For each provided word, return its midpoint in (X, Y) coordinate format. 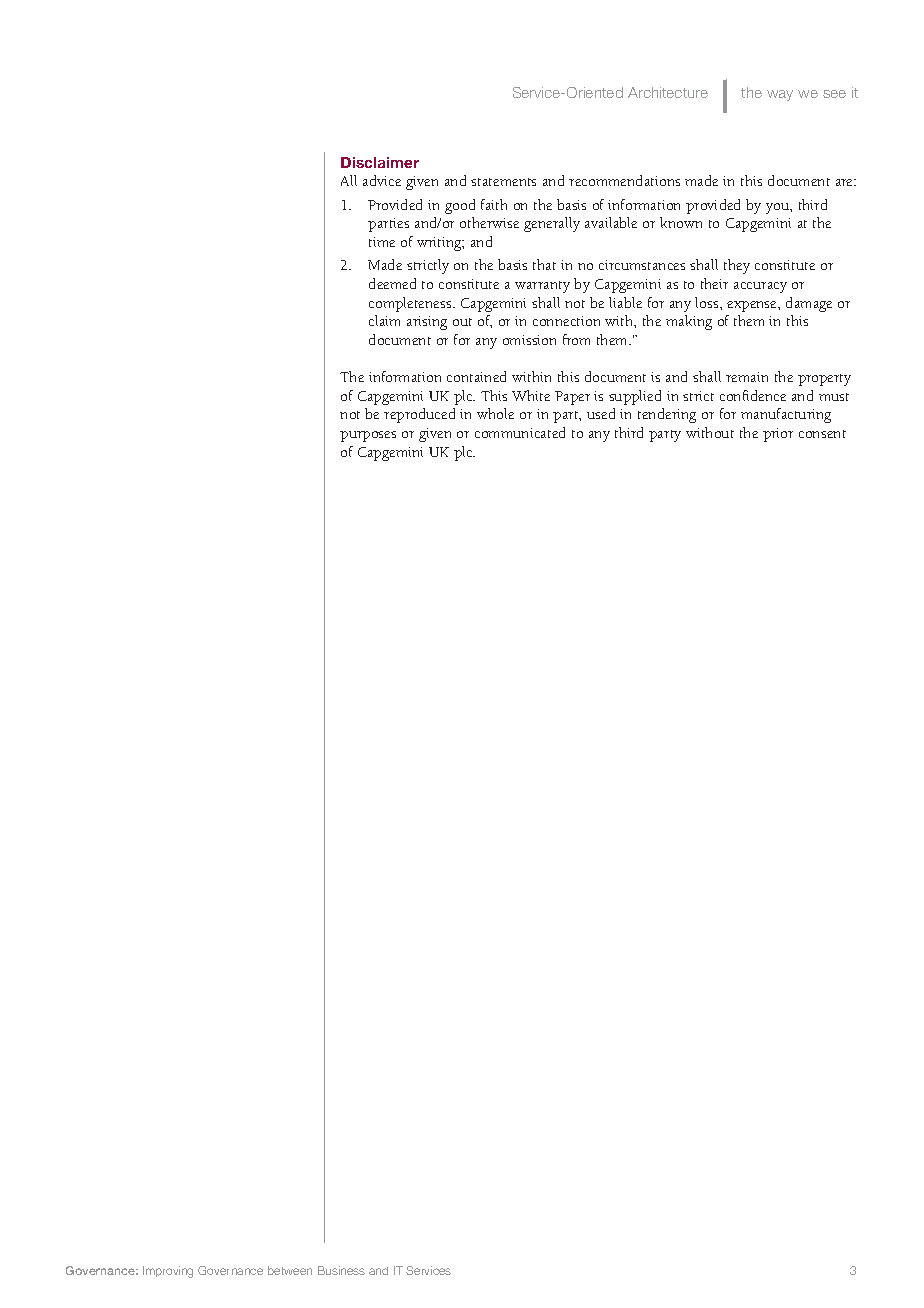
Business (341, 1270)
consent (822, 434)
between (290, 1270)
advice (382, 180)
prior (778, 435)
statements (503, 182)
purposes (368, 436)
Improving (168, 1272)
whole (495, 413)
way (780, 95)
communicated (520, 432)
